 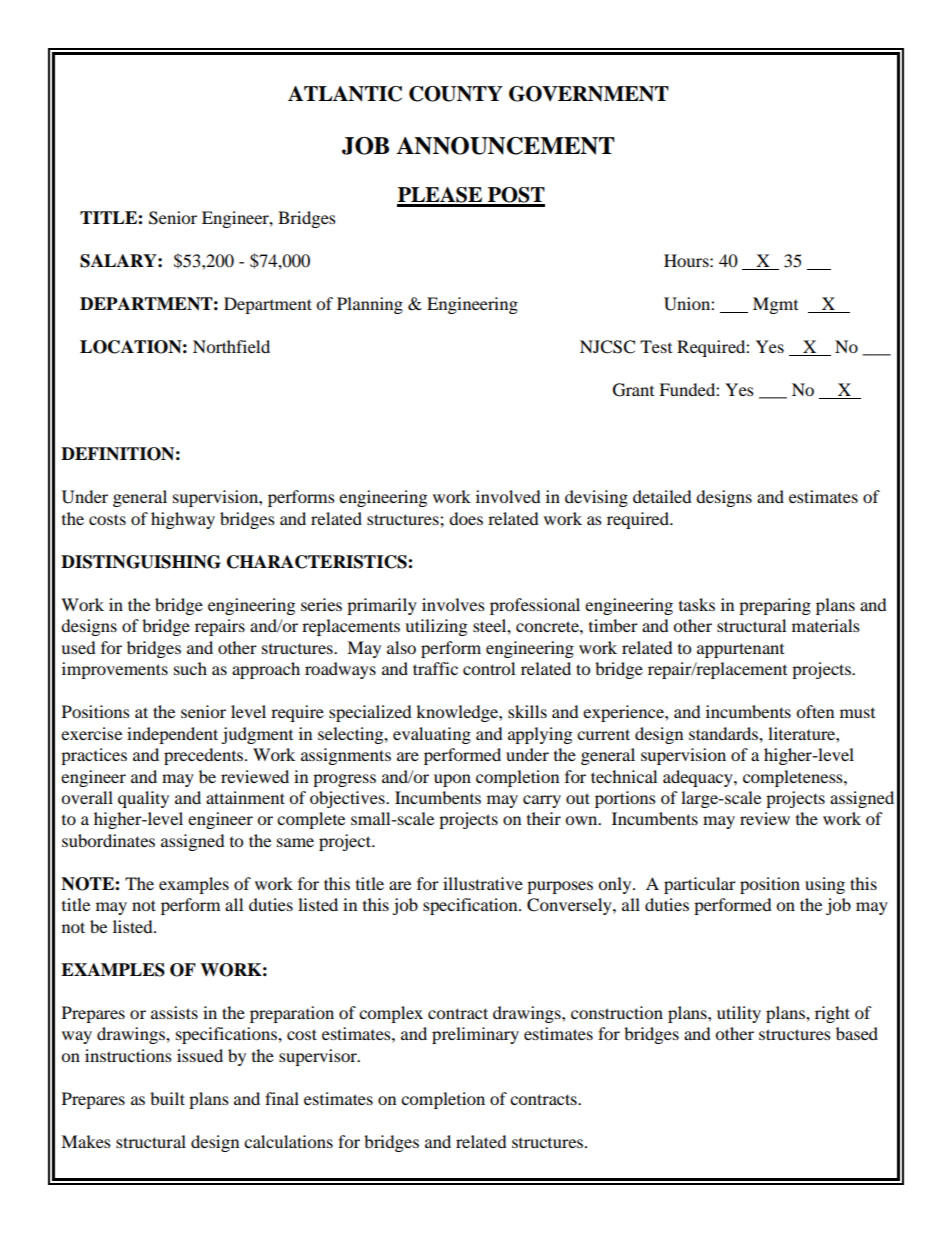 What do you see at coordinates (345, 94) in the image?
I see `ATLANTIC` at bounding box center [345, 94].
